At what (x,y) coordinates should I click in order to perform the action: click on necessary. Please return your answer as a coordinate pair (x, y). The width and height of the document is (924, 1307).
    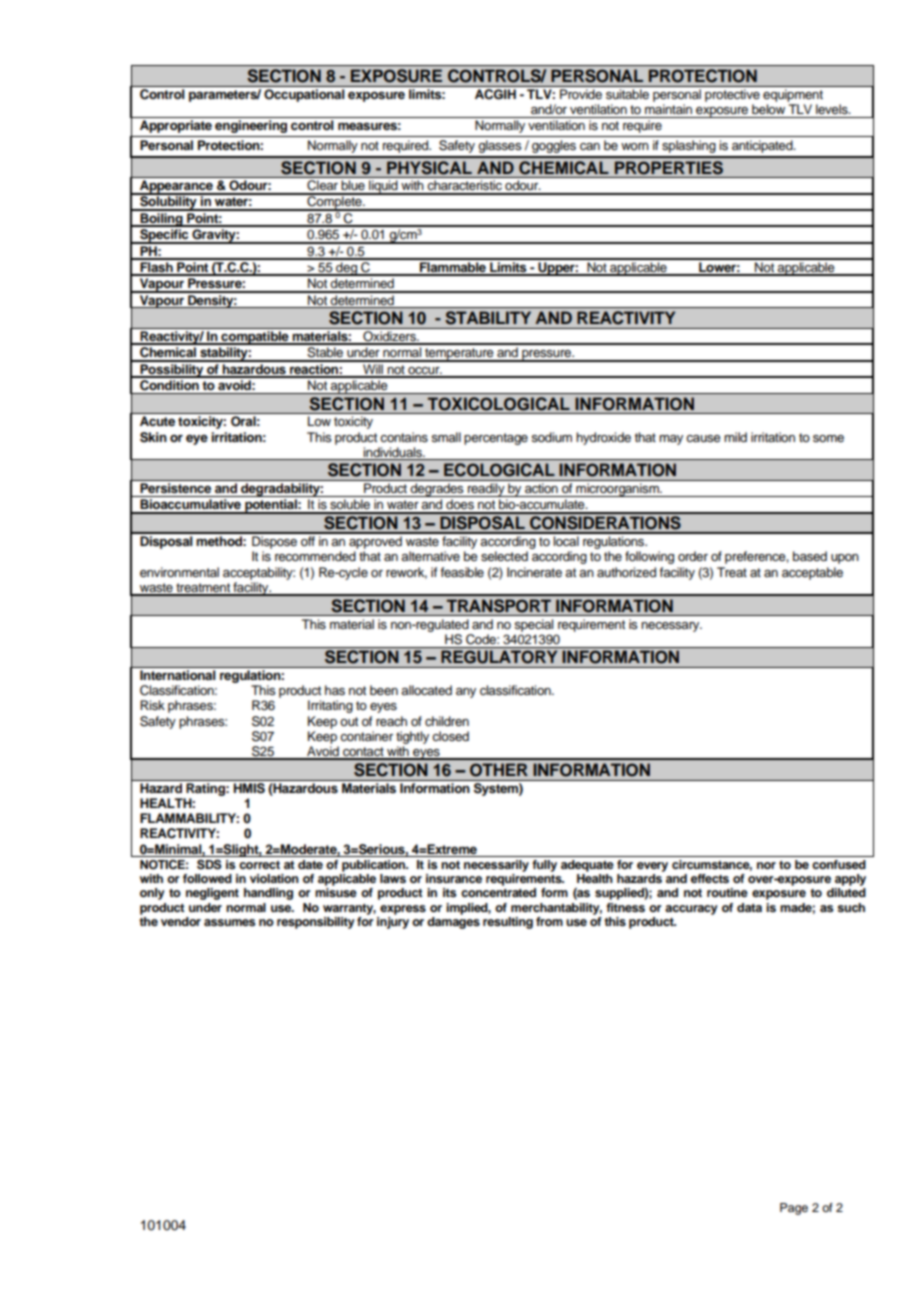
    Looking at the image, I should click on (671, 627).
